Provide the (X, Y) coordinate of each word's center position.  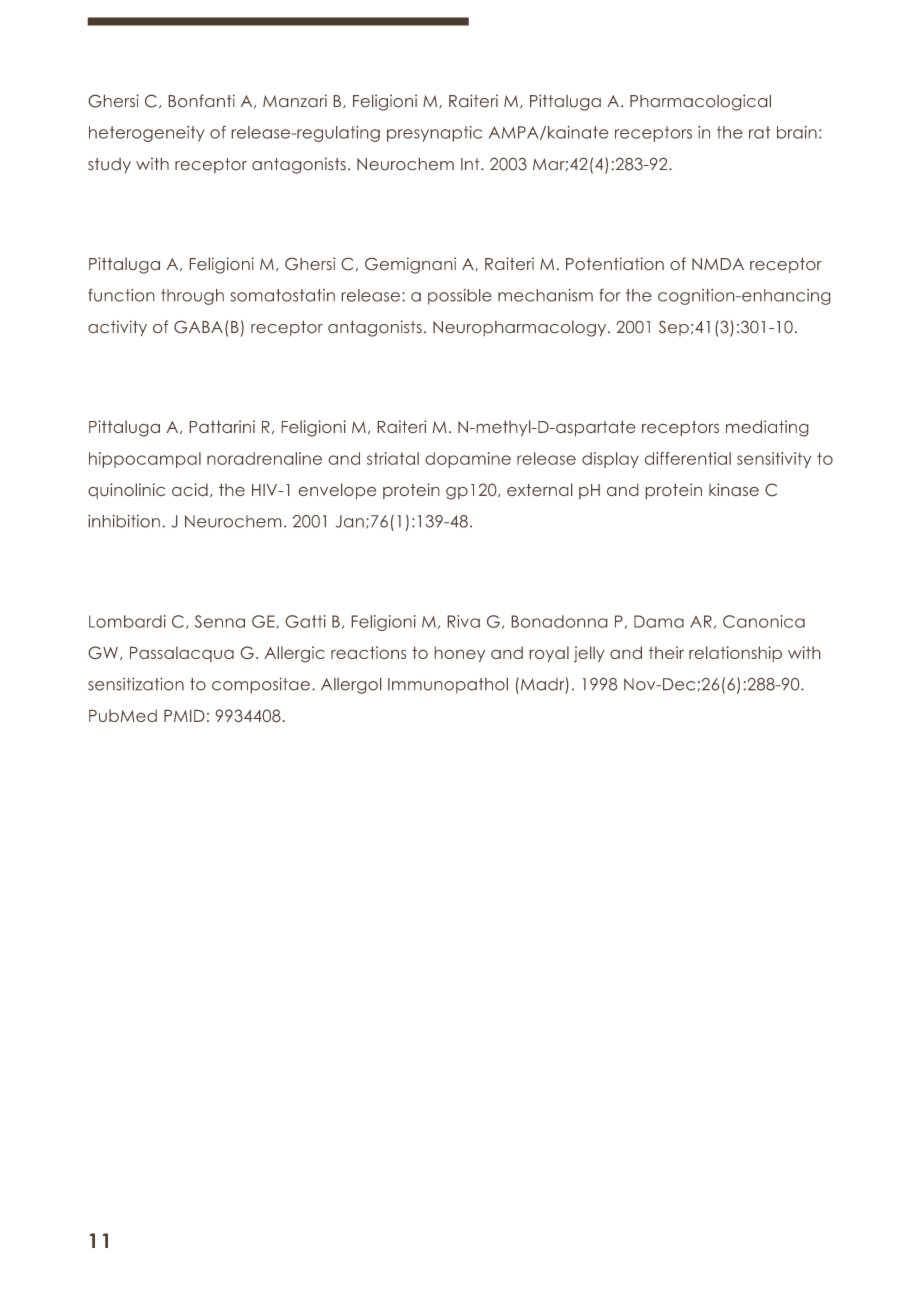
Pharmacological (700, 102)
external (540, 490)
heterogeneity (147, 134)
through (192, 297)
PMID (184, 715)
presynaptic (434, 134)
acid (190, 490)
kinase (734, 490)
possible (460, 297)
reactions (368, 652)
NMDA (718, 264)
